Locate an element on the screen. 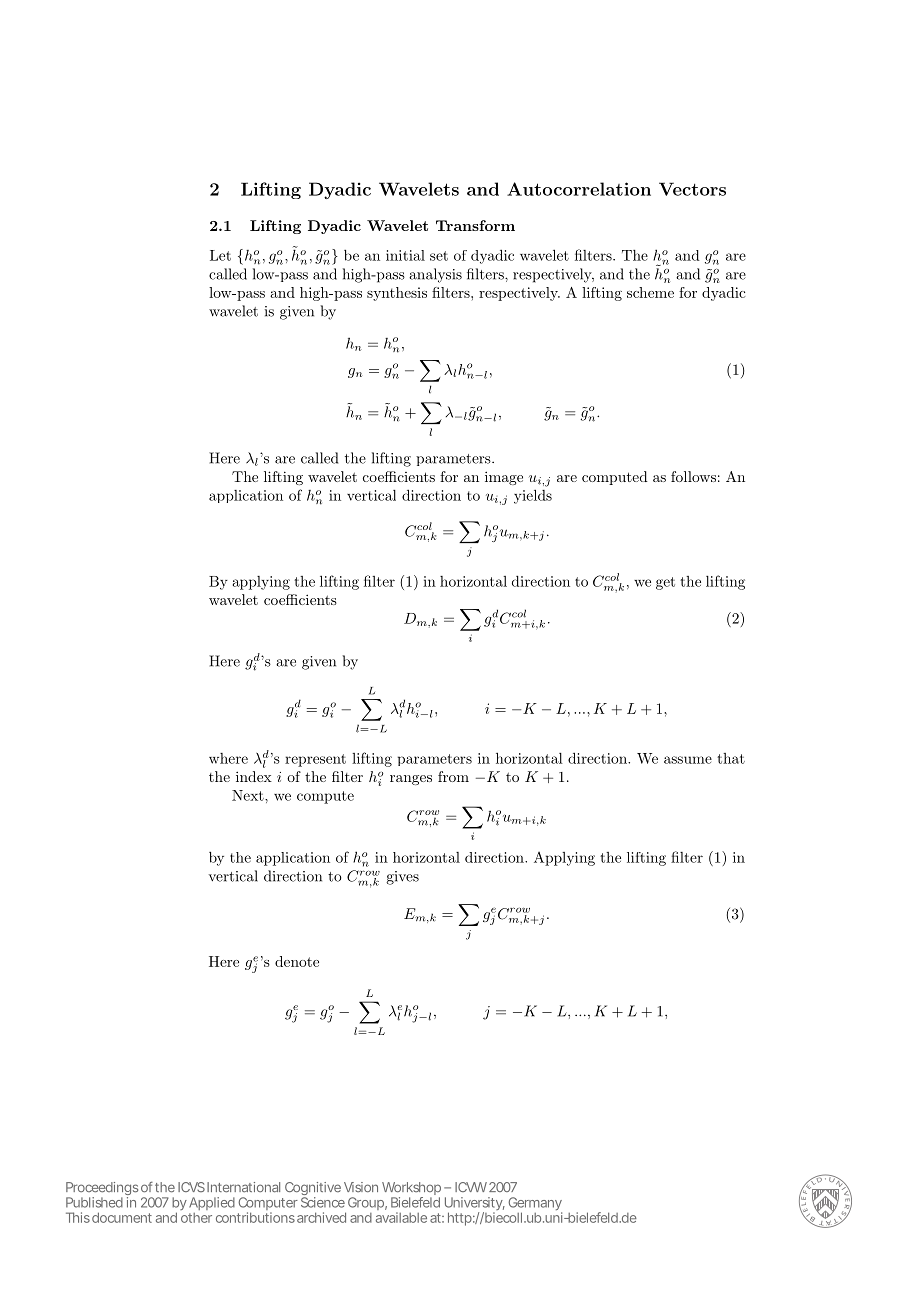 This screenshot has height=1308, width=924. Vectors is located at coordinates (692, 189).
